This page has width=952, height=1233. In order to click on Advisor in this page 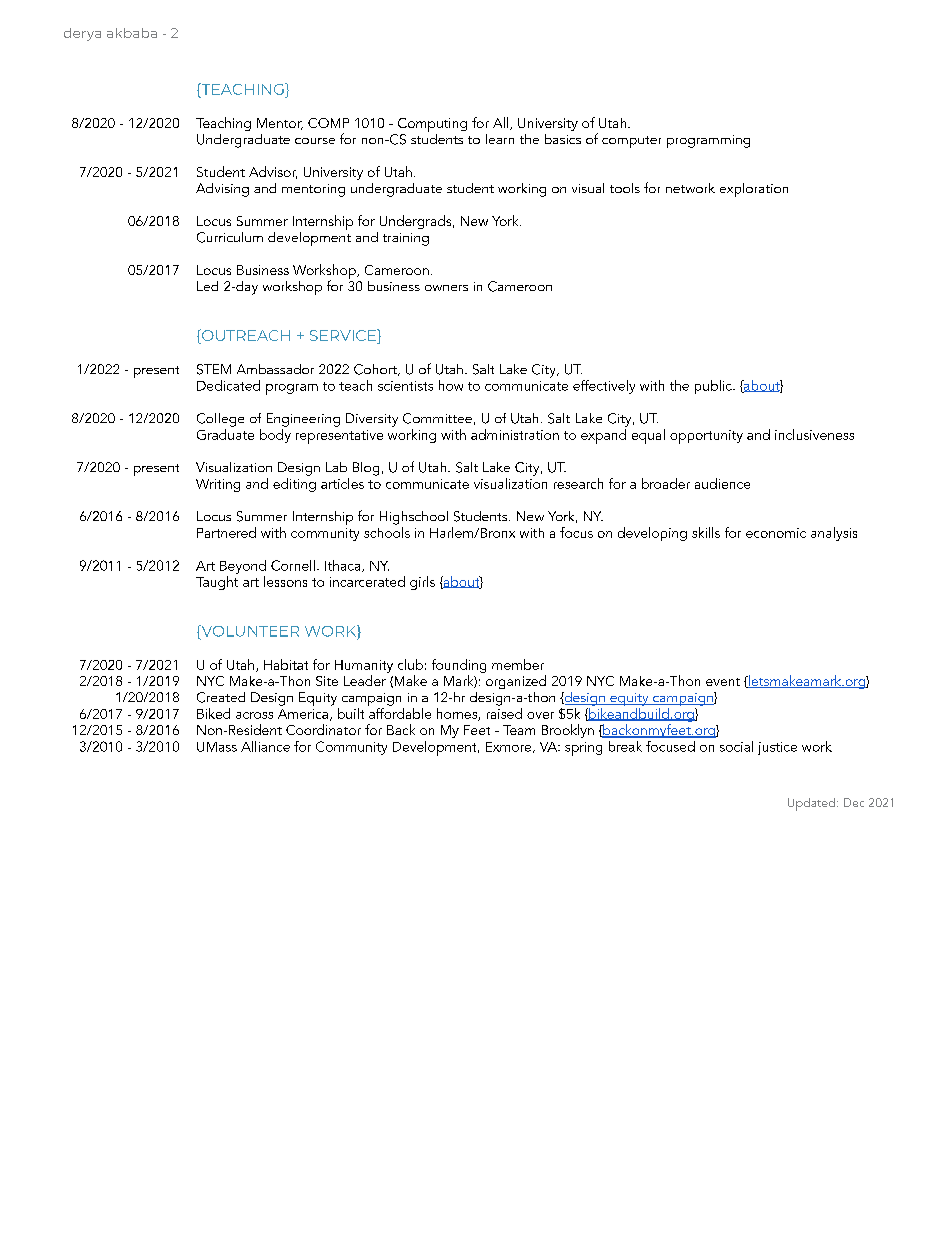, I will do `click(273, 172)`.
